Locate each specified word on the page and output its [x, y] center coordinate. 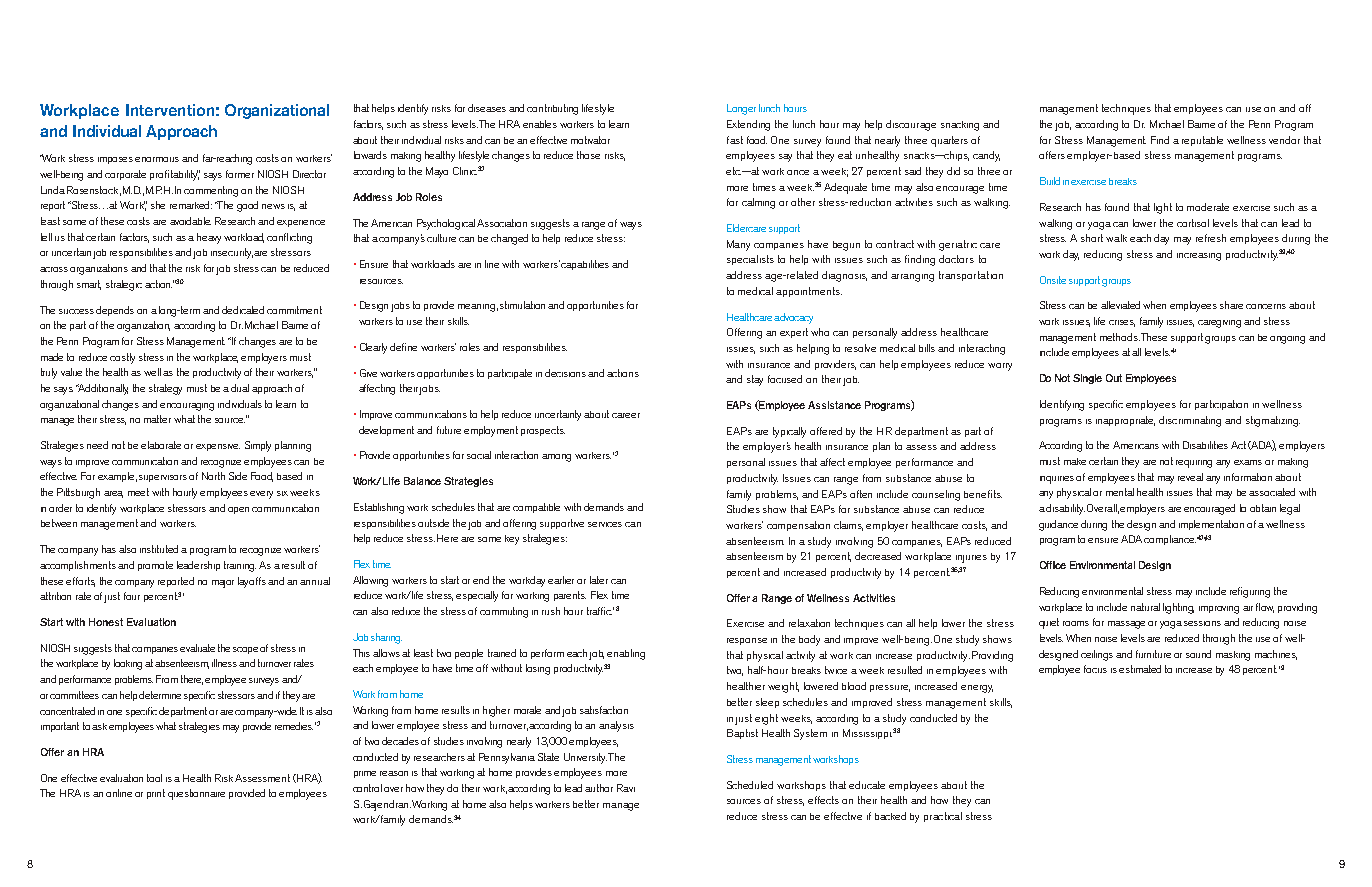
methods [1120, 337]
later [599, 580]
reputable [1202, 141]
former [240, 174]
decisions [567, 373]
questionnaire [196, 794]
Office [1053, 565]
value [71, 372]
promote [155, 566]
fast [735, 140]
